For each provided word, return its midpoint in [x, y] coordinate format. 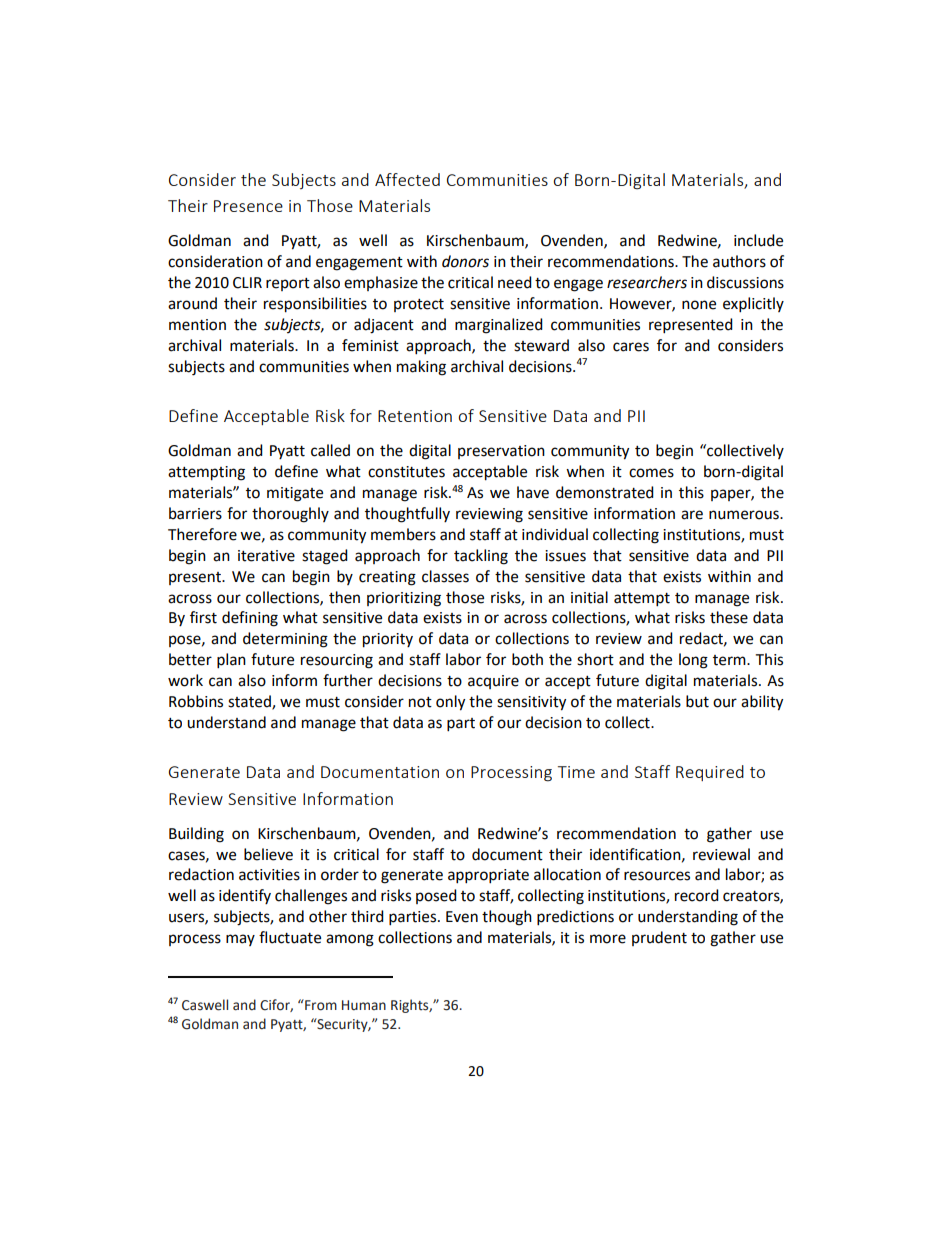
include [758, 240]
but [697, 701]
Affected [407, 179]
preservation [501, 452]
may [240, 940]
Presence [248, 206]
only [450, 703]
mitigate [295, 494]
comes [651, 473]
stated [250, 702]
